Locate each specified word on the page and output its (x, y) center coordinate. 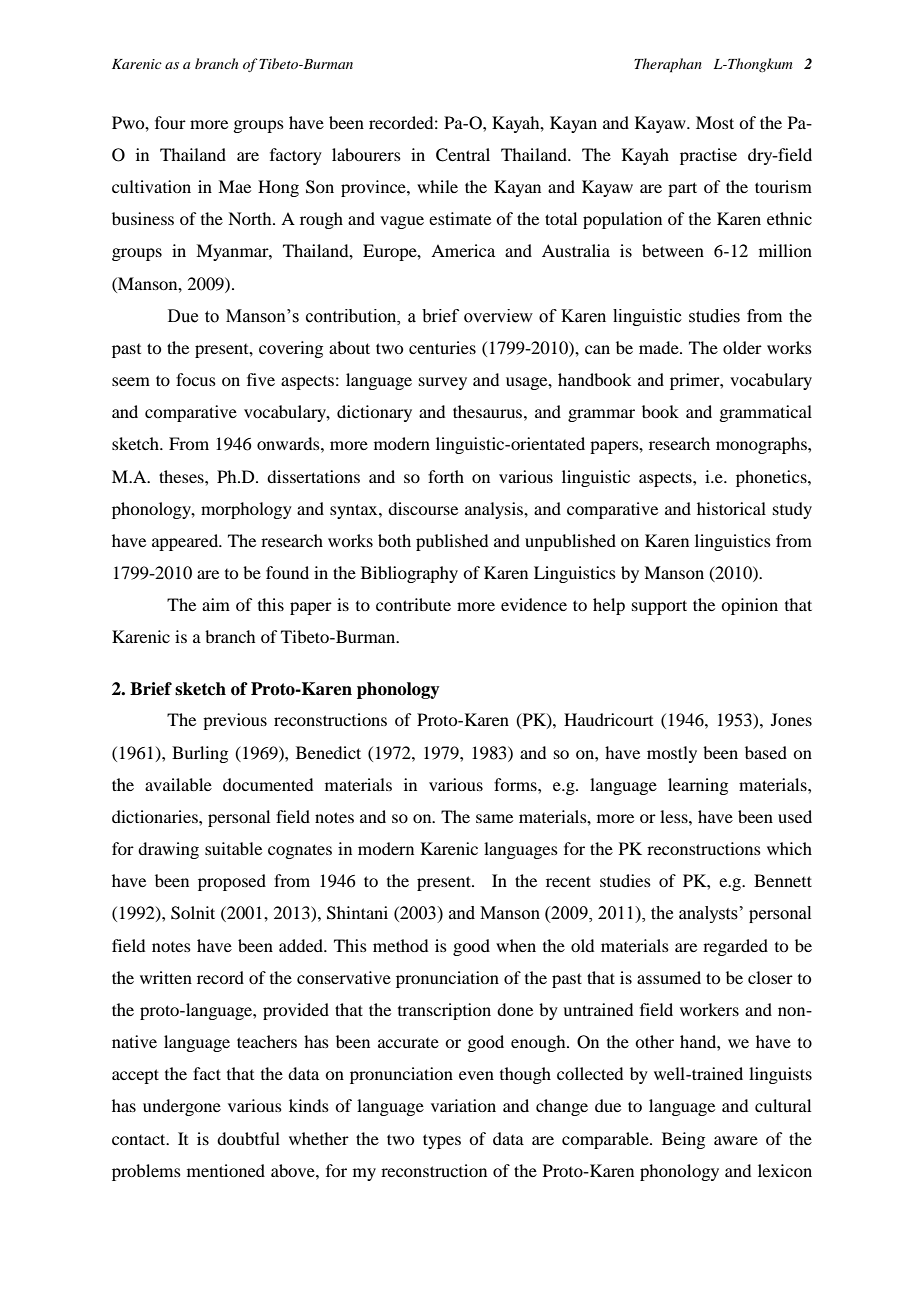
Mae (234, 186)
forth (446, 476)
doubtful (248, 1138)
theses (182, 476)
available (178, 784)
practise (708, 156)
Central (463, 155)
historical (731, 508)
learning (698, 786)
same (494, 818)
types (442, 1141)
